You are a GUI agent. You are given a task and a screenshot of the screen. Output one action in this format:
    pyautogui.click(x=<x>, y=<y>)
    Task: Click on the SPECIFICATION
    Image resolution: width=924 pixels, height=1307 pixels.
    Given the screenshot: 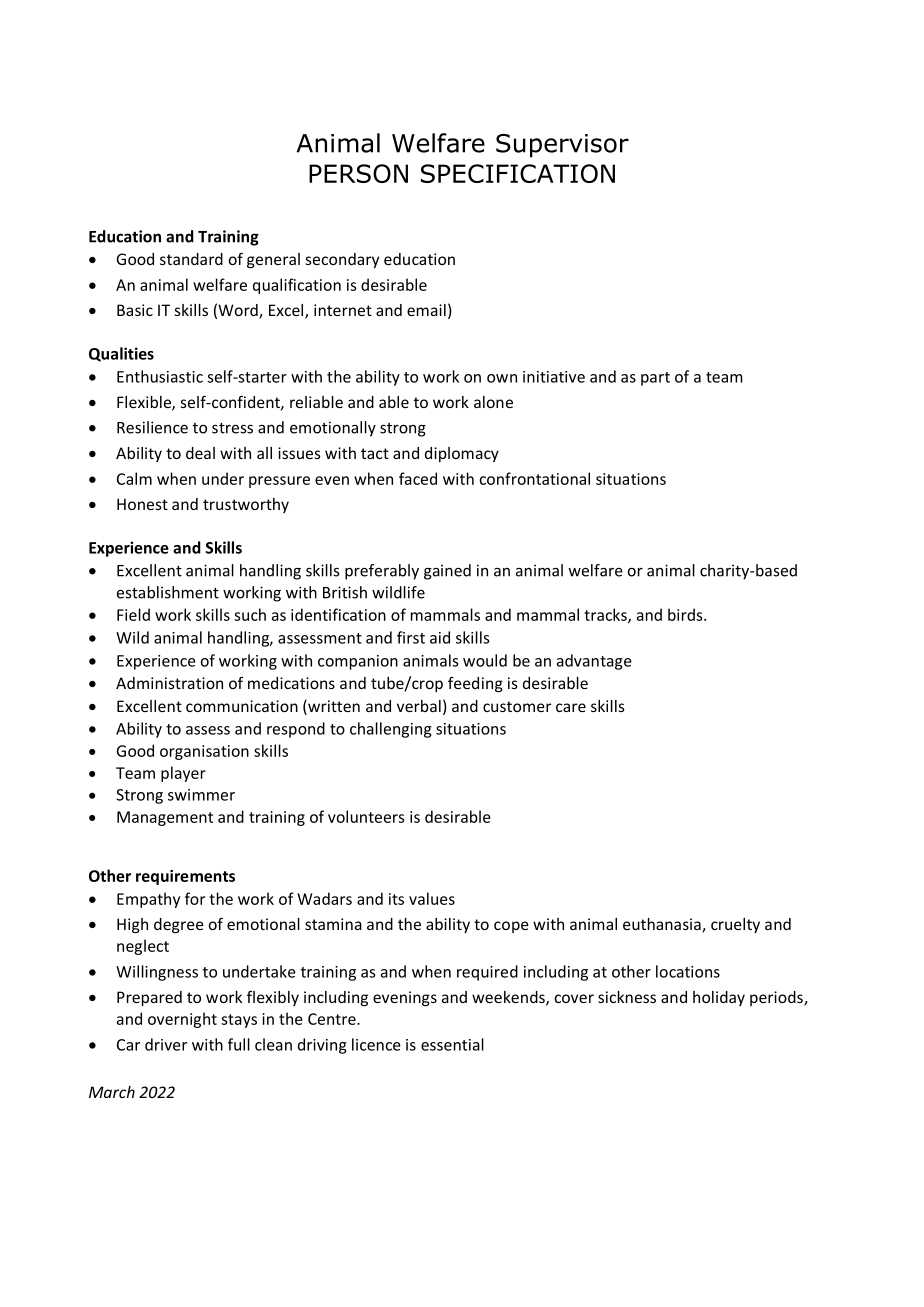 What is the action you would take?
    pyautogui.click(x=518, y=173)
